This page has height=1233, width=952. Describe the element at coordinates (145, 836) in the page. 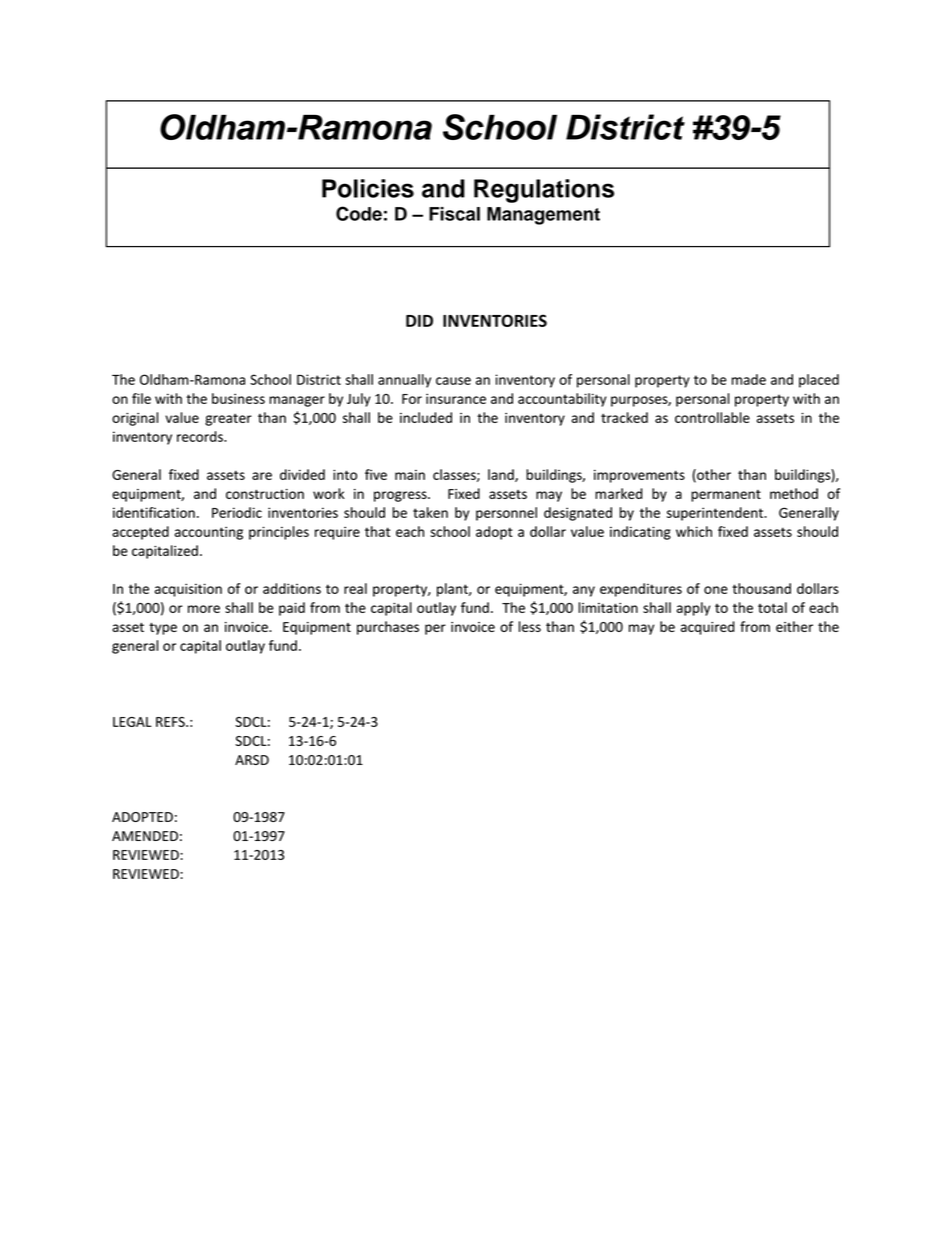

I see `AMENDED` at that location.
